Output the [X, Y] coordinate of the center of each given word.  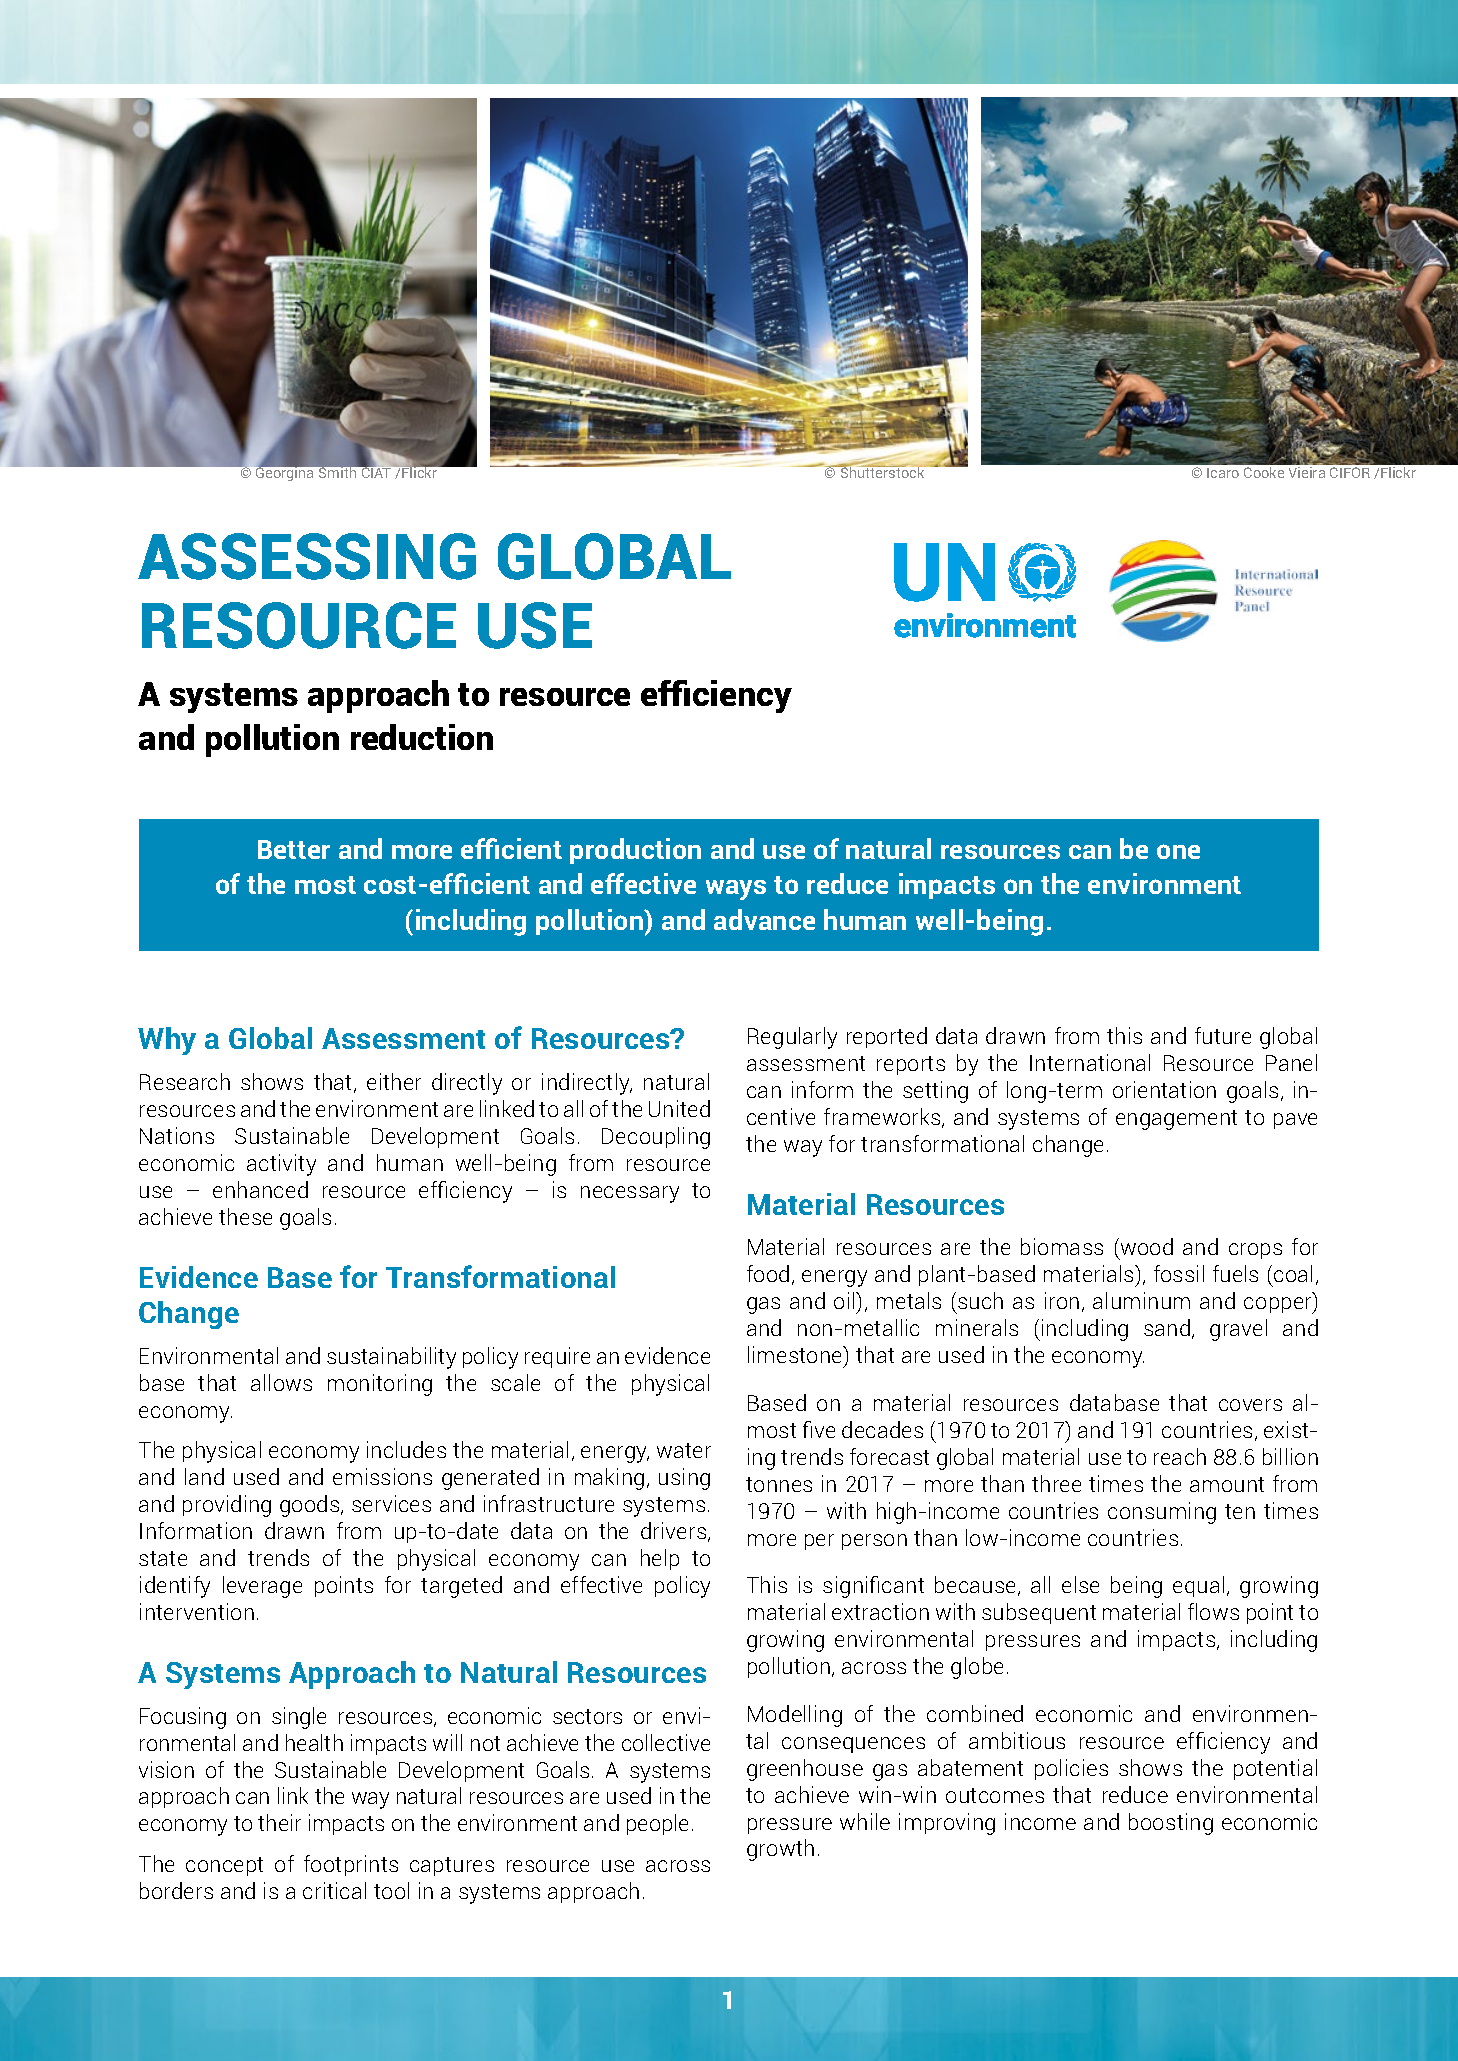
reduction [422, 737]
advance [764, 919]
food [768, 1273]
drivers [675, 1532]
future [1223, 1035]
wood [1145, 1248]
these [245, 1216]
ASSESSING [307, 556]
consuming [1162, 1513]
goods [311, 1506]
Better [294, 849]
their [279, 1822]
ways [736, 890]
